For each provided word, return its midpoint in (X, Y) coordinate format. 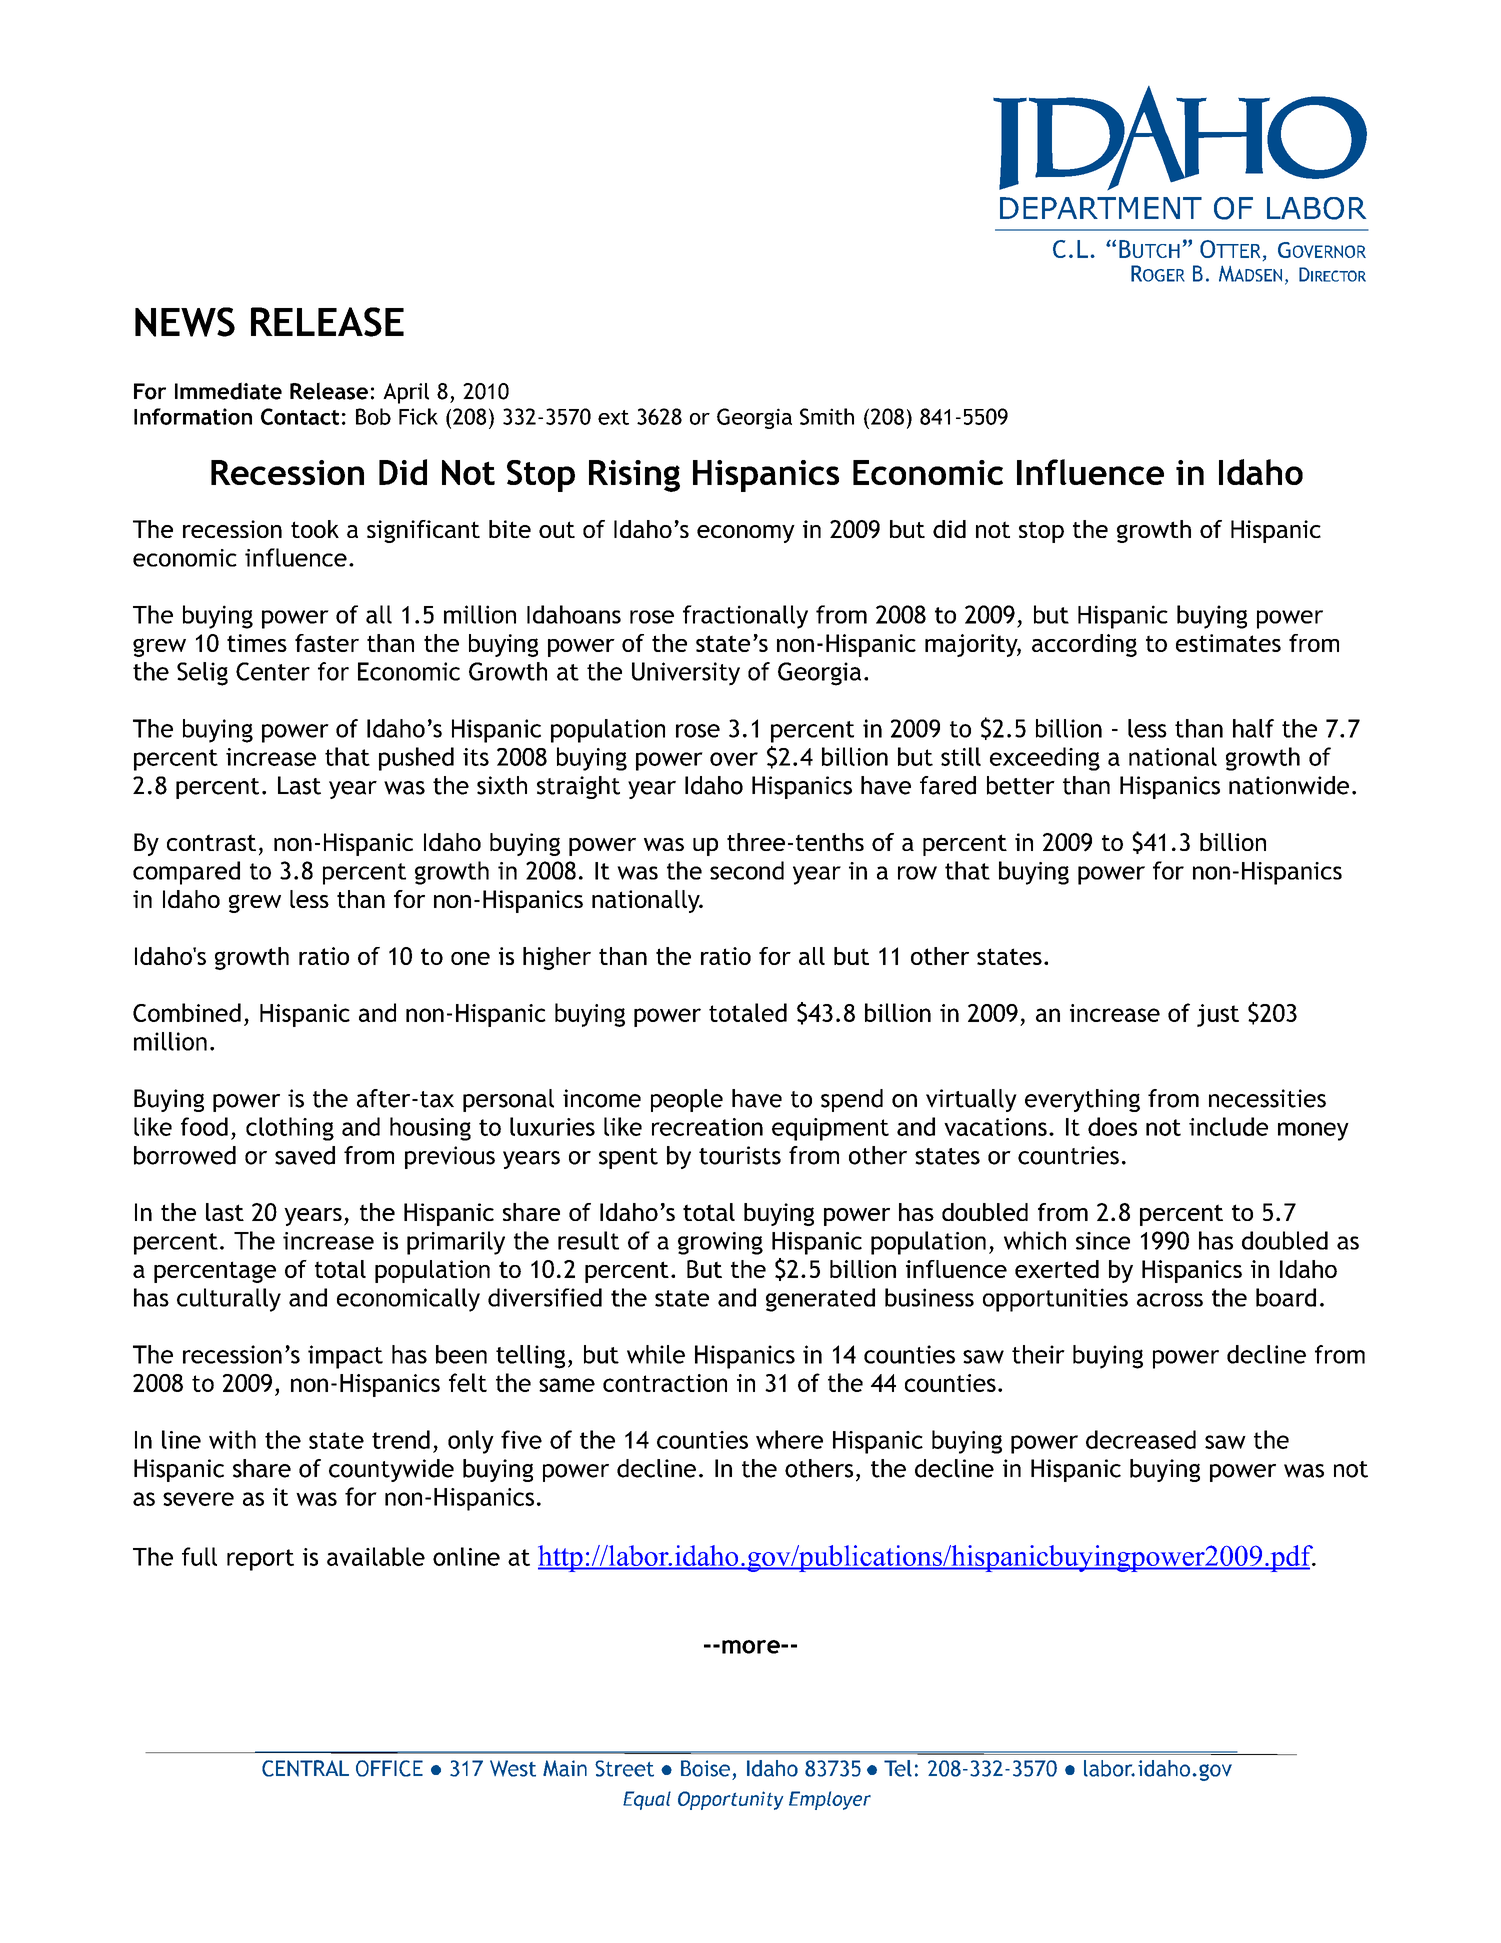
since (1103, 1241)
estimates (1228, 643)
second (747, 870)
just (1218, 1015)
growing (720, 1243)
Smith (827, 416)
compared (186, 873)
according (1084, 645)
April (406, 393)
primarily (456, 1243)
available (376, 1556)
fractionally (745, 617)
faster (327, 643)
